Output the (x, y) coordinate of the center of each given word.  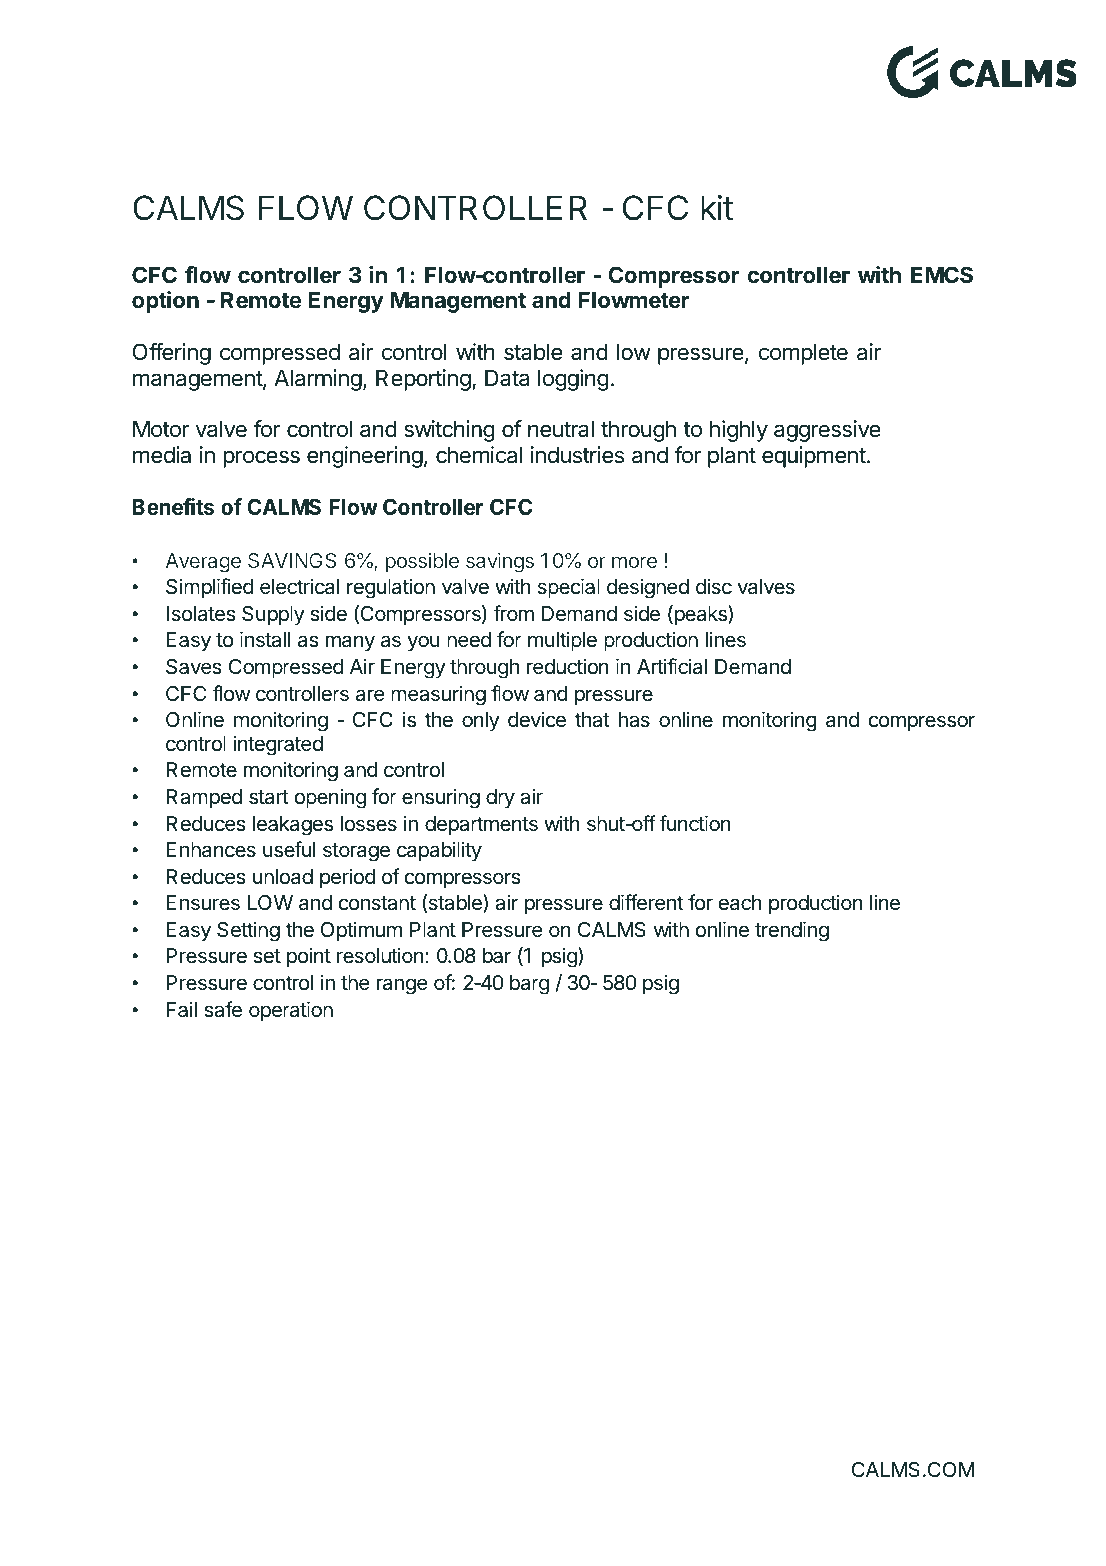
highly (739, 431)
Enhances (211, 850)
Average (203, 563)
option (165, 302)
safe (223, 1009)
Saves (194, 667)
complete (803, 354)
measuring (438, 695)
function (695, 823)
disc (714, 586)
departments (481, 825)
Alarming (318, 380)
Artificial (672, 666)
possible (422, 562)
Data (507, 378)
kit (717, 207)
